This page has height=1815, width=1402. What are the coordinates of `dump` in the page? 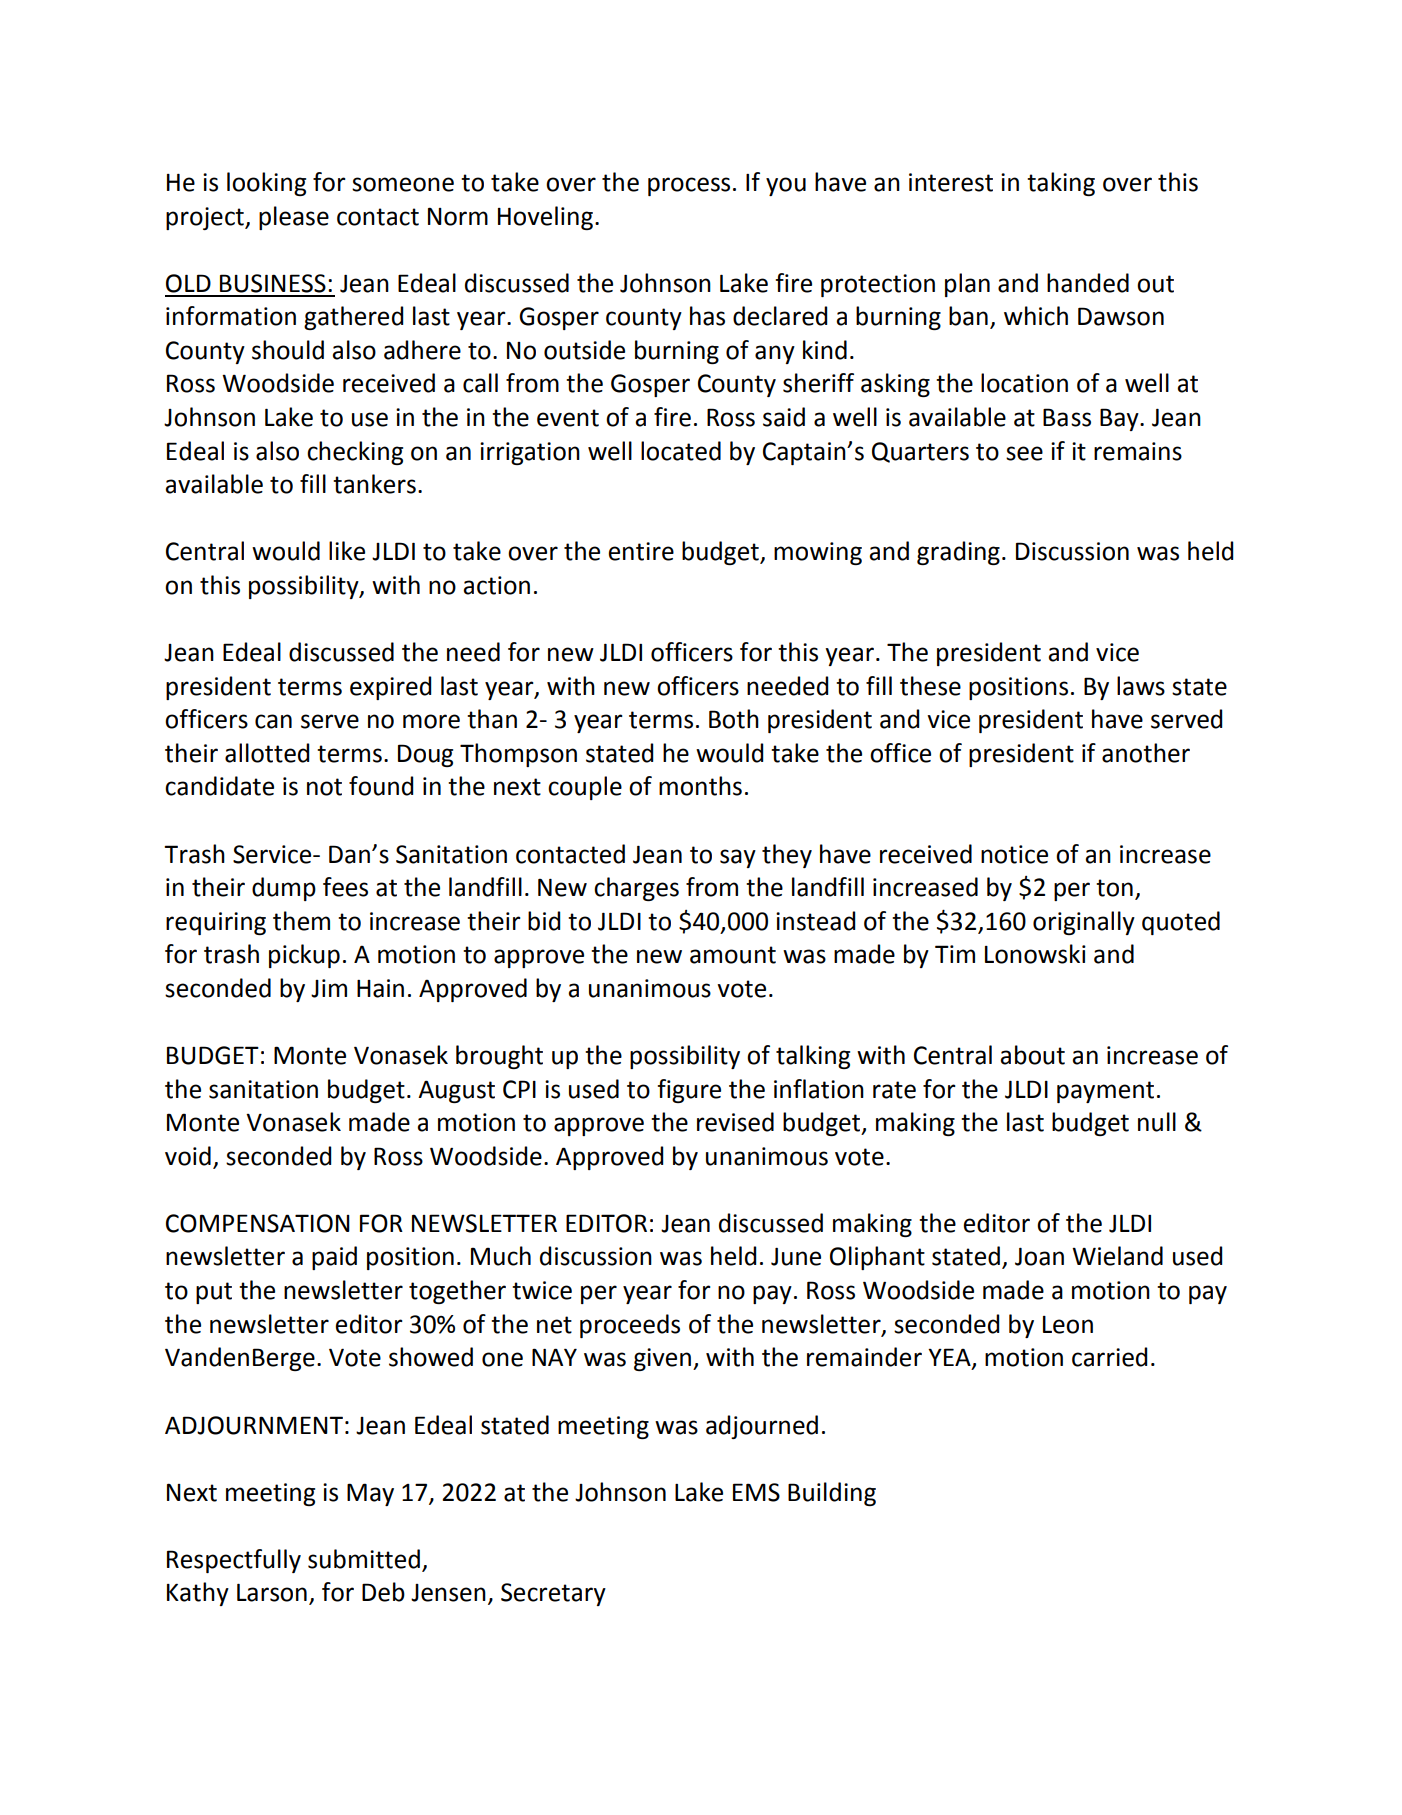 It's located at (284, 889).
